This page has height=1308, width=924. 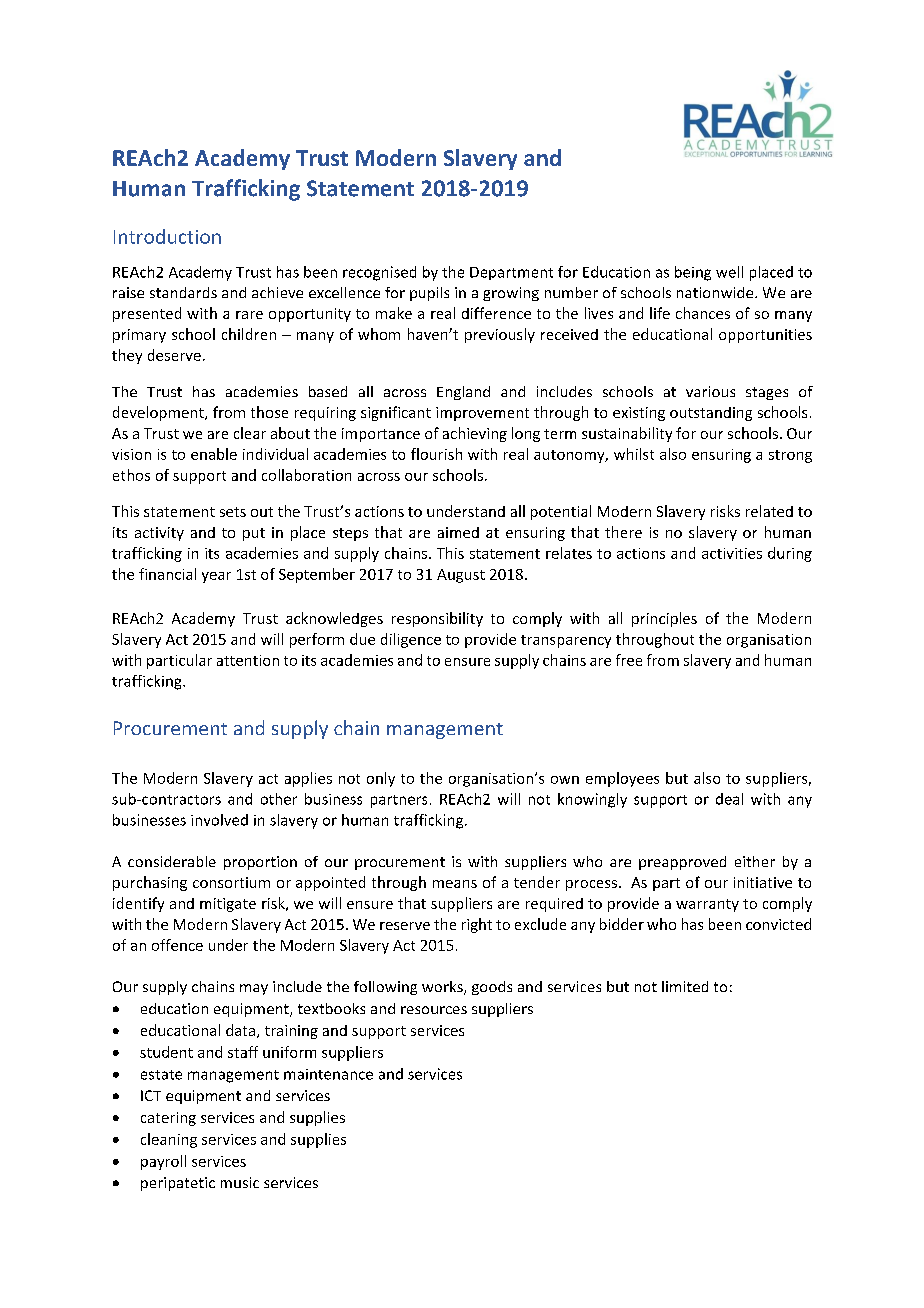 What do you see at coordinates (328, 1074) in the page?
I see `maintenance` at bounding box center [328, 1074].
